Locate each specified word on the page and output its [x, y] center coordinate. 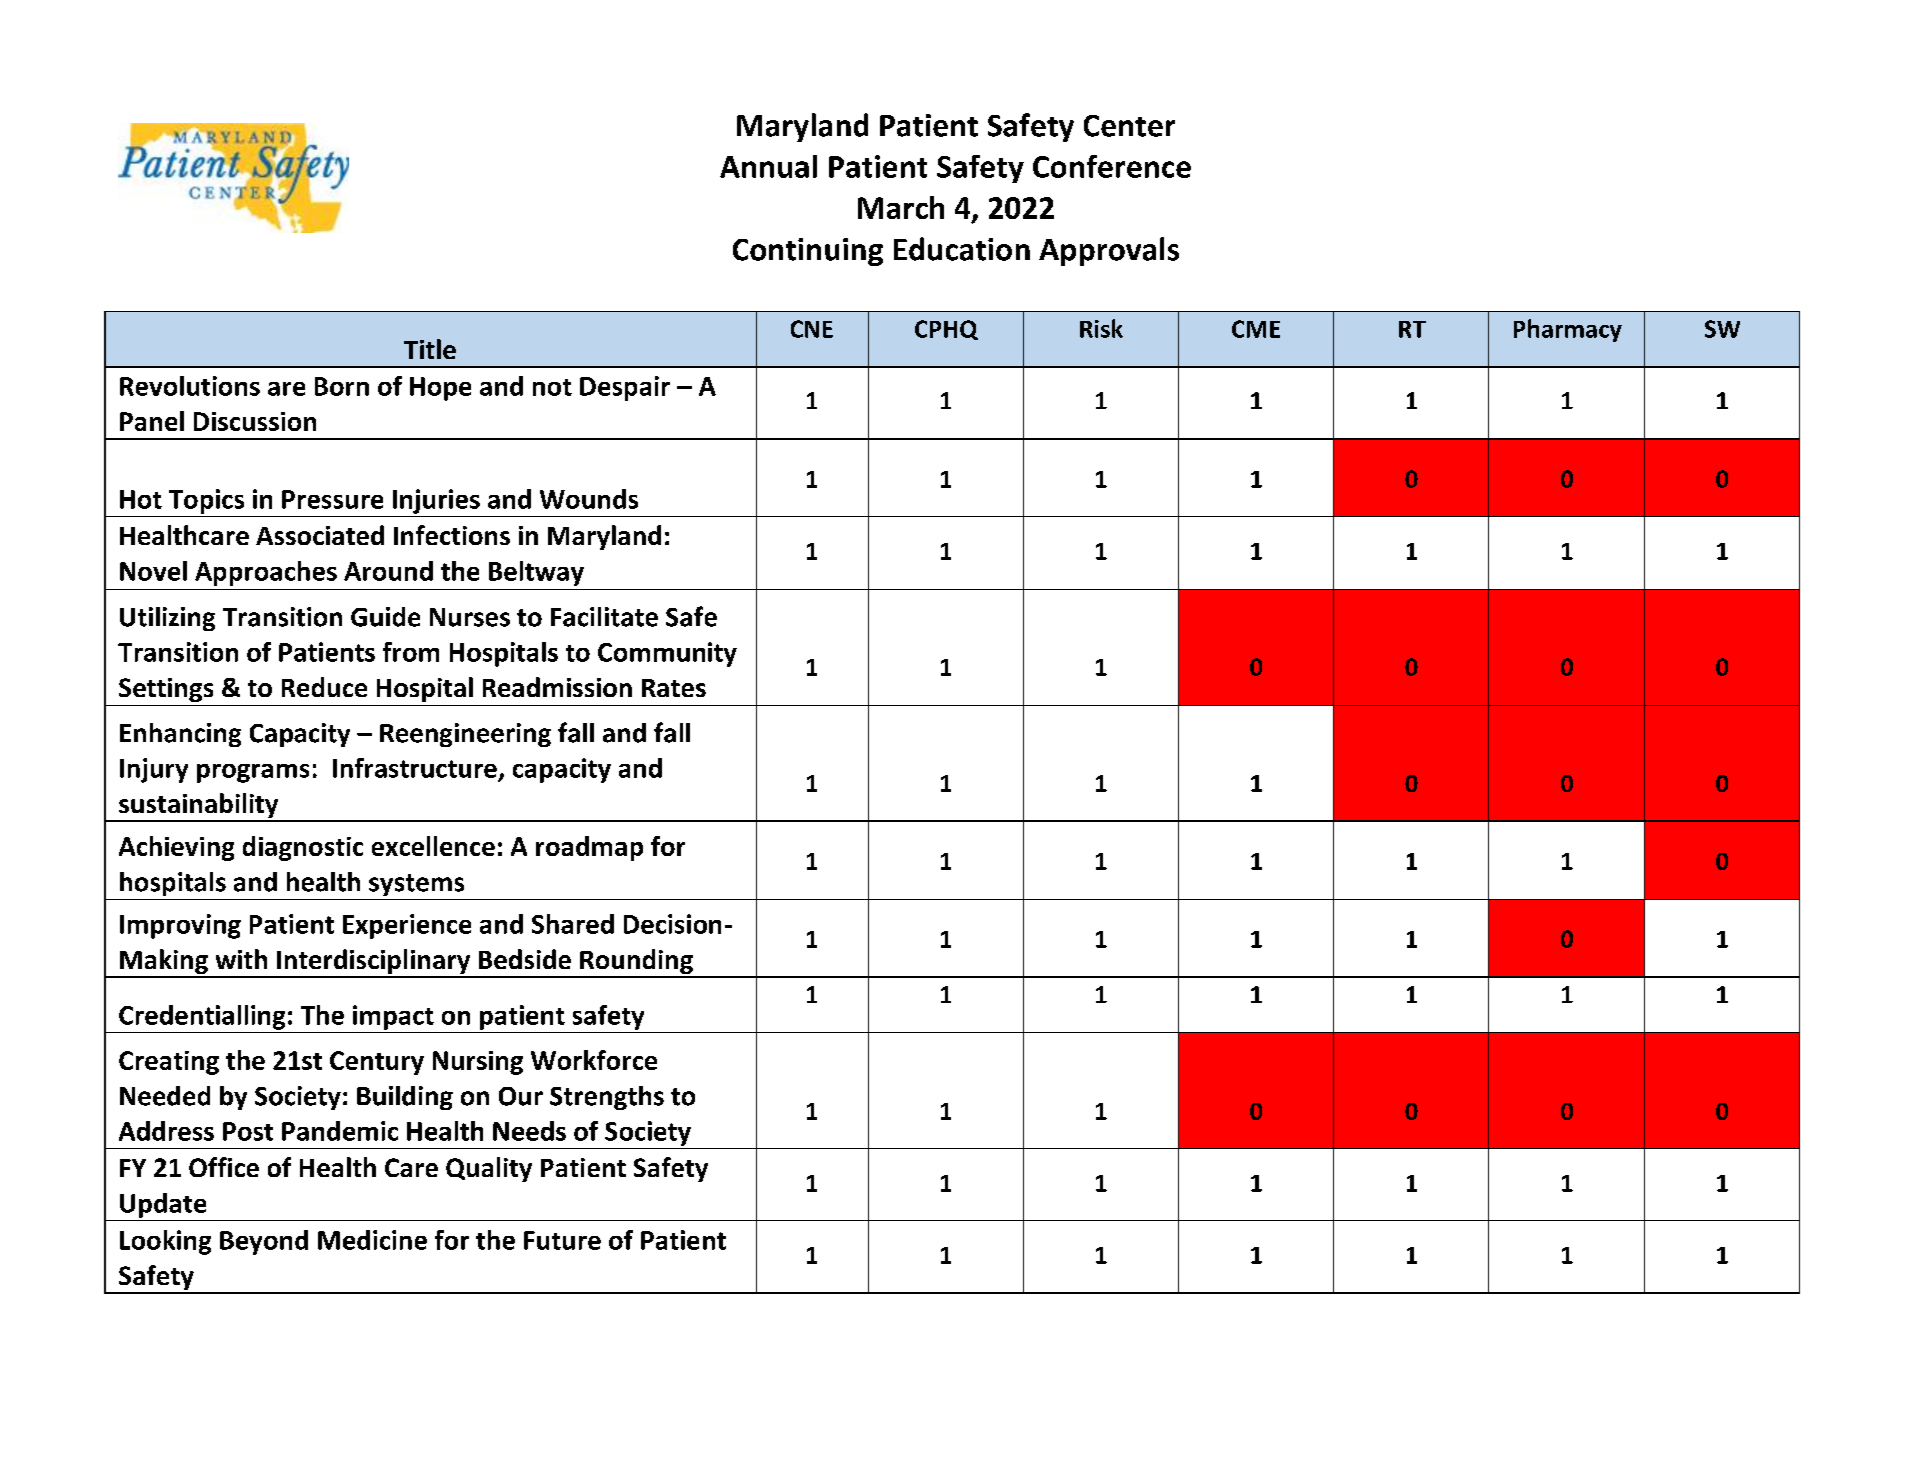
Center [1129, 126]
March [901, 207]
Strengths [607, 1098]
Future [562, 1240]
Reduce [324, 687]
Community [667, 654]
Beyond [264, 1242]
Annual [768, 166]
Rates [674, 688]
